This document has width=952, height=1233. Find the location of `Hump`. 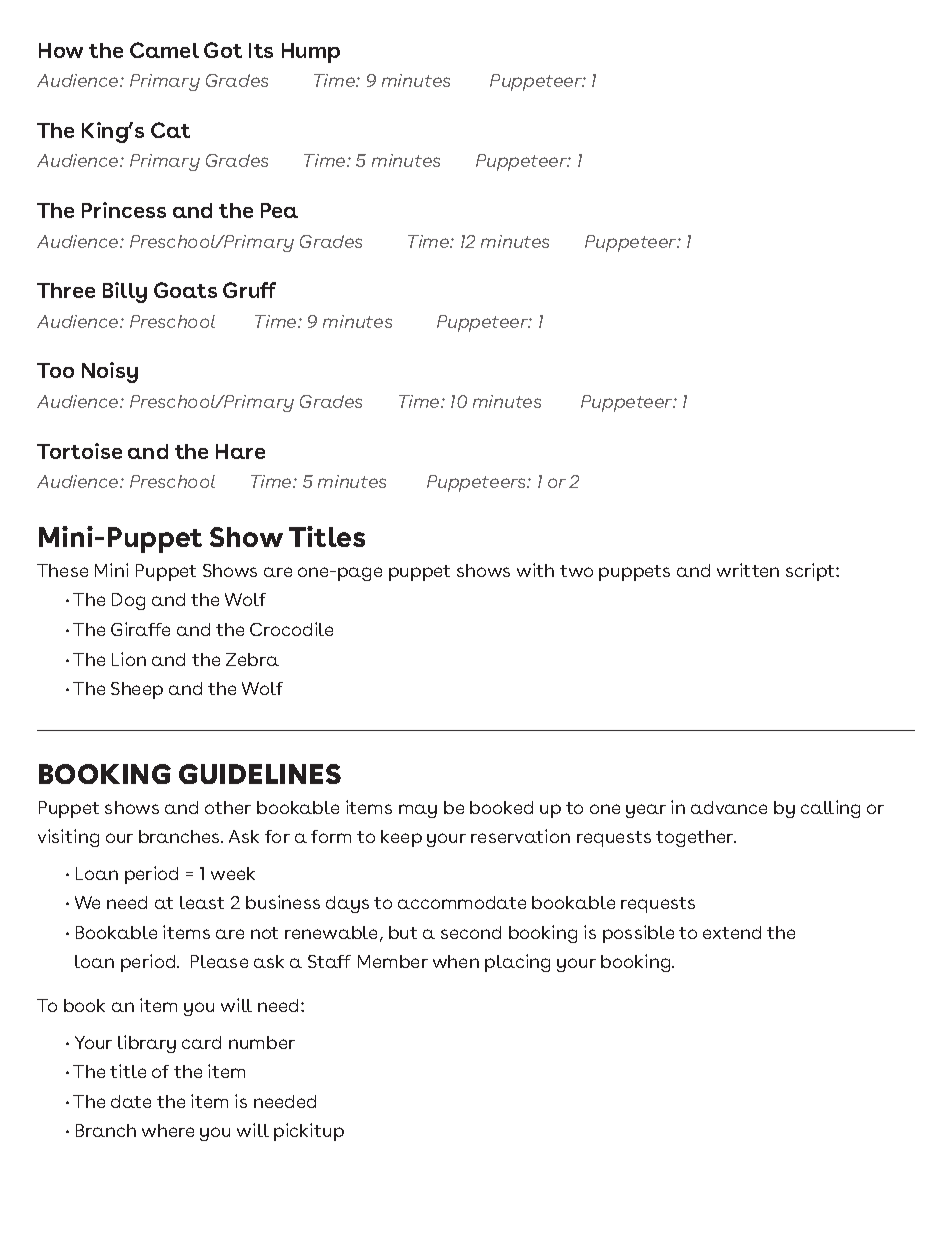

Hump is located at coordinates (311, 53).
